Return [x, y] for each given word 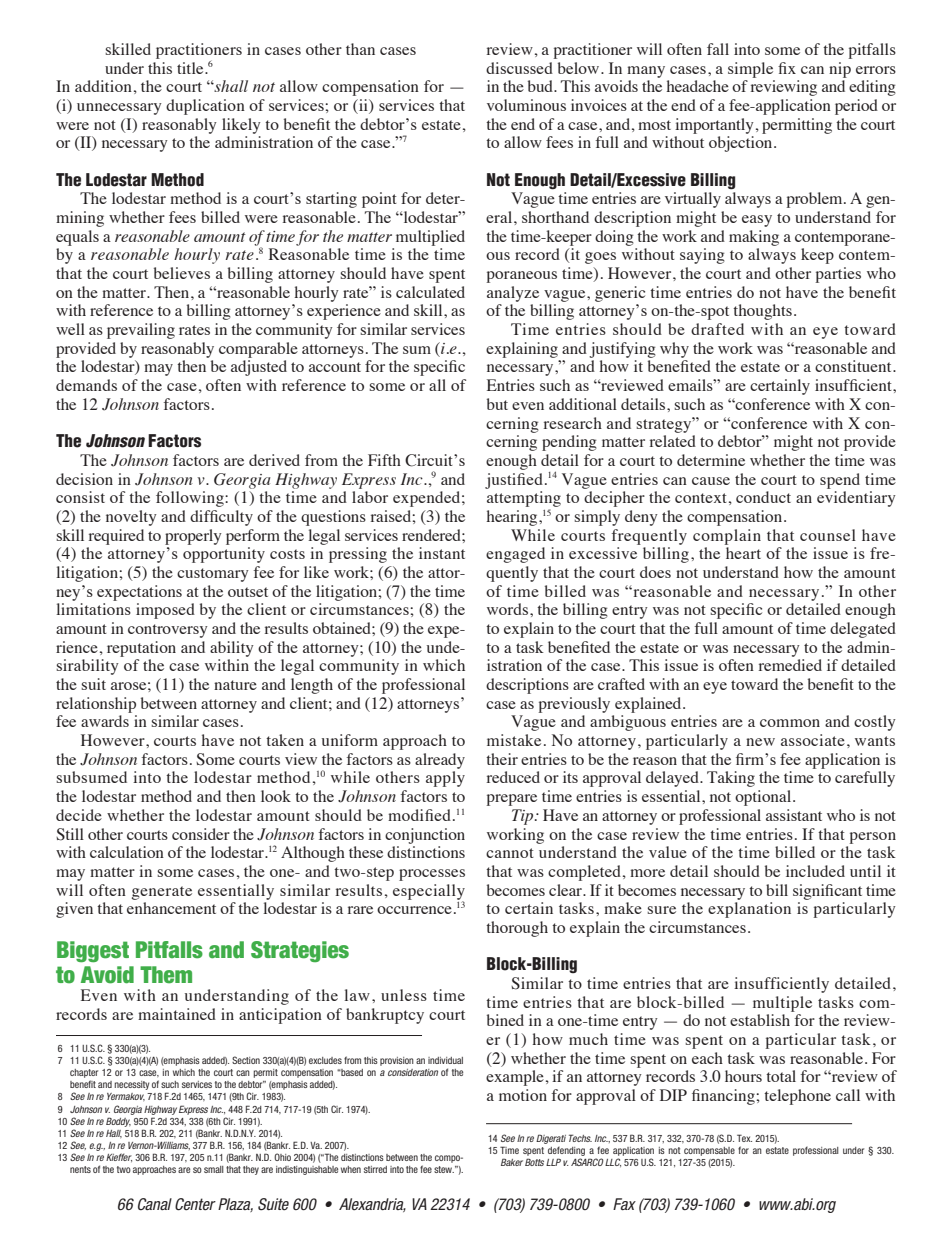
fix [787, 68]
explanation [749, 910]
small [214, 1169]
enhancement [171, 908]
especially [429, 893]
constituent [854, 366]
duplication [205, 107]
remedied [790, 665]
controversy [168, 631]
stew [444, 1169]
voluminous [526, 105]
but [497, 404]
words [507, 609]
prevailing [141, 331]
